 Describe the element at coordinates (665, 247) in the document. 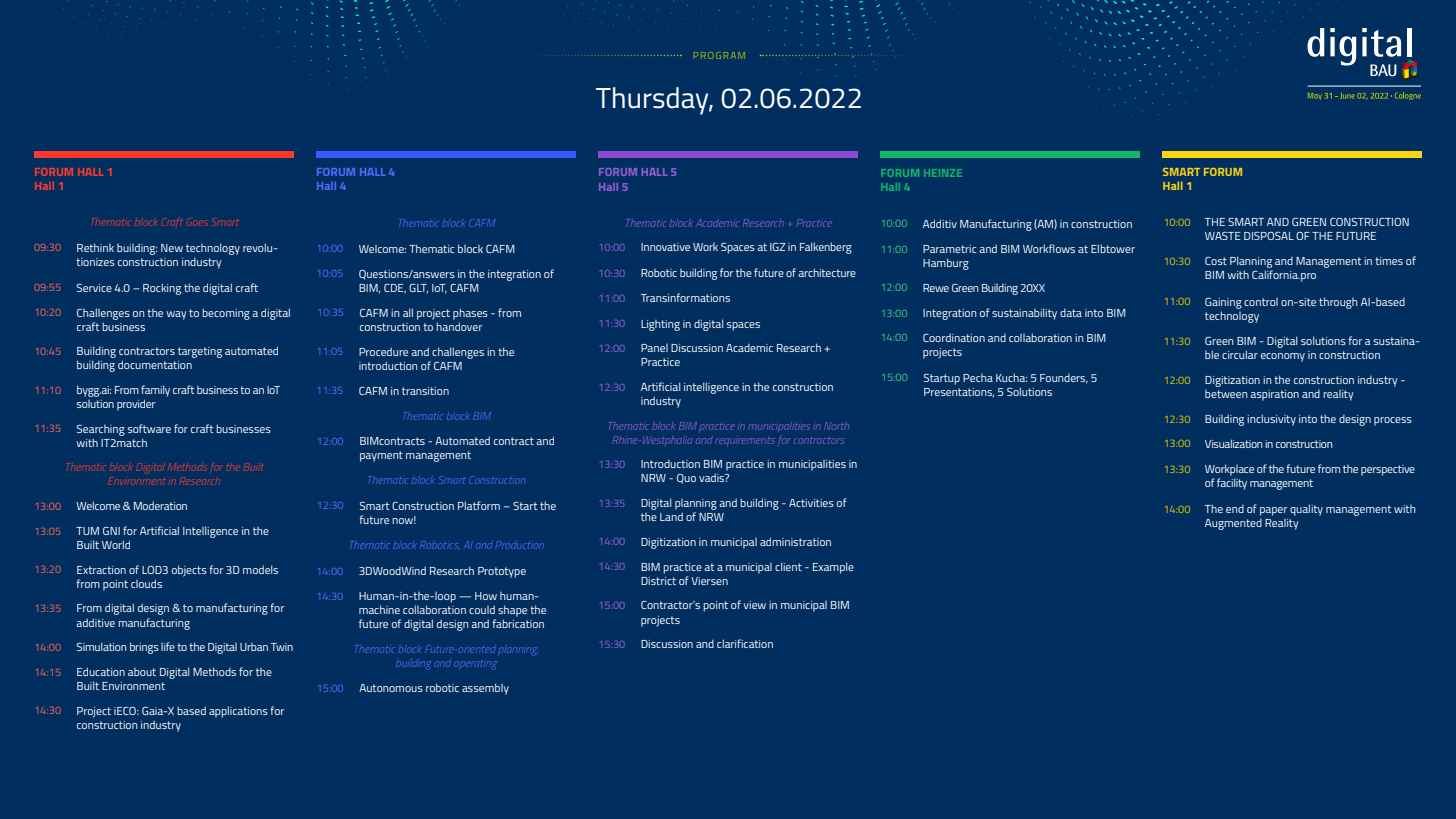

I see `Innovative` at that location.
